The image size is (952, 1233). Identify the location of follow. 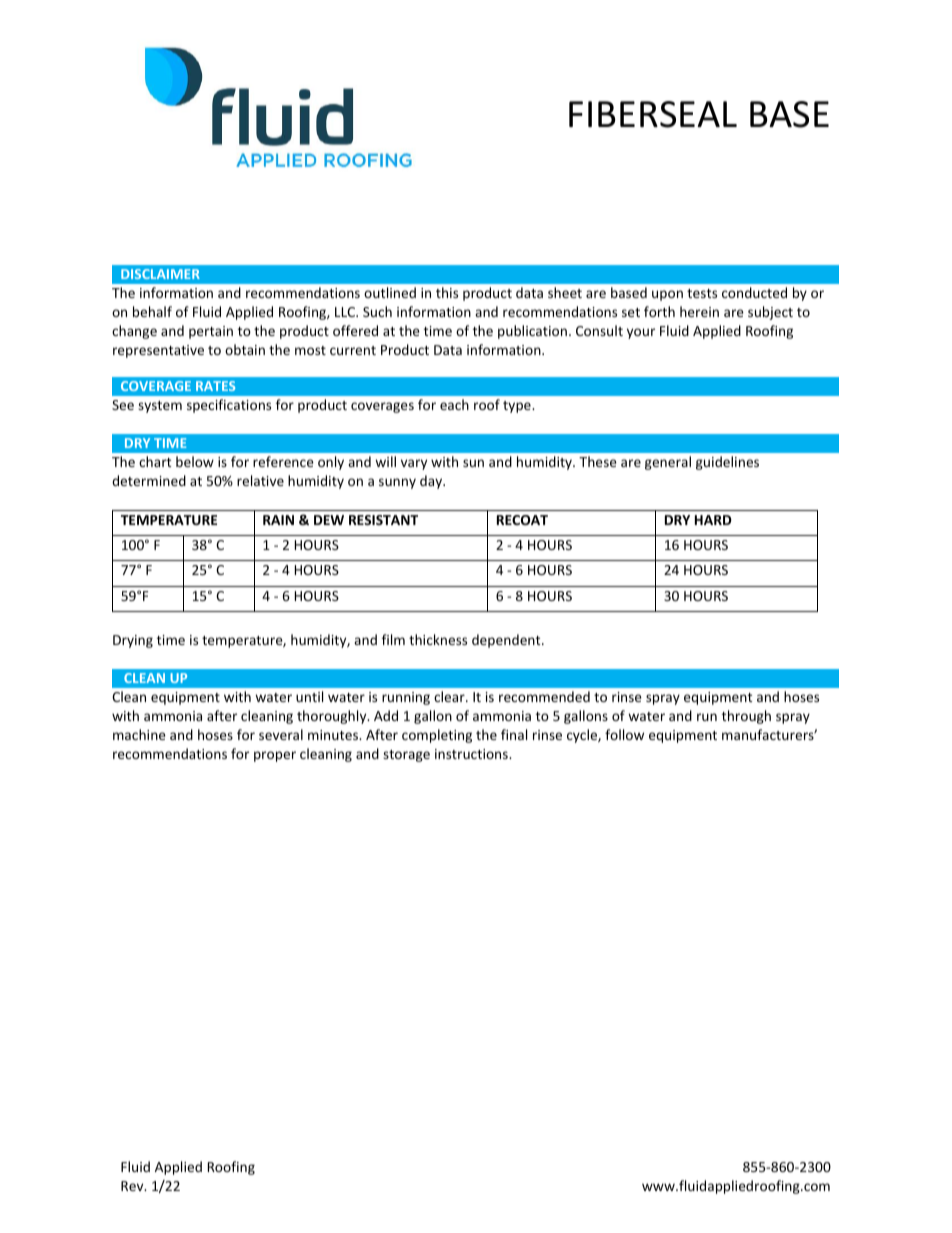
(624, 734).
